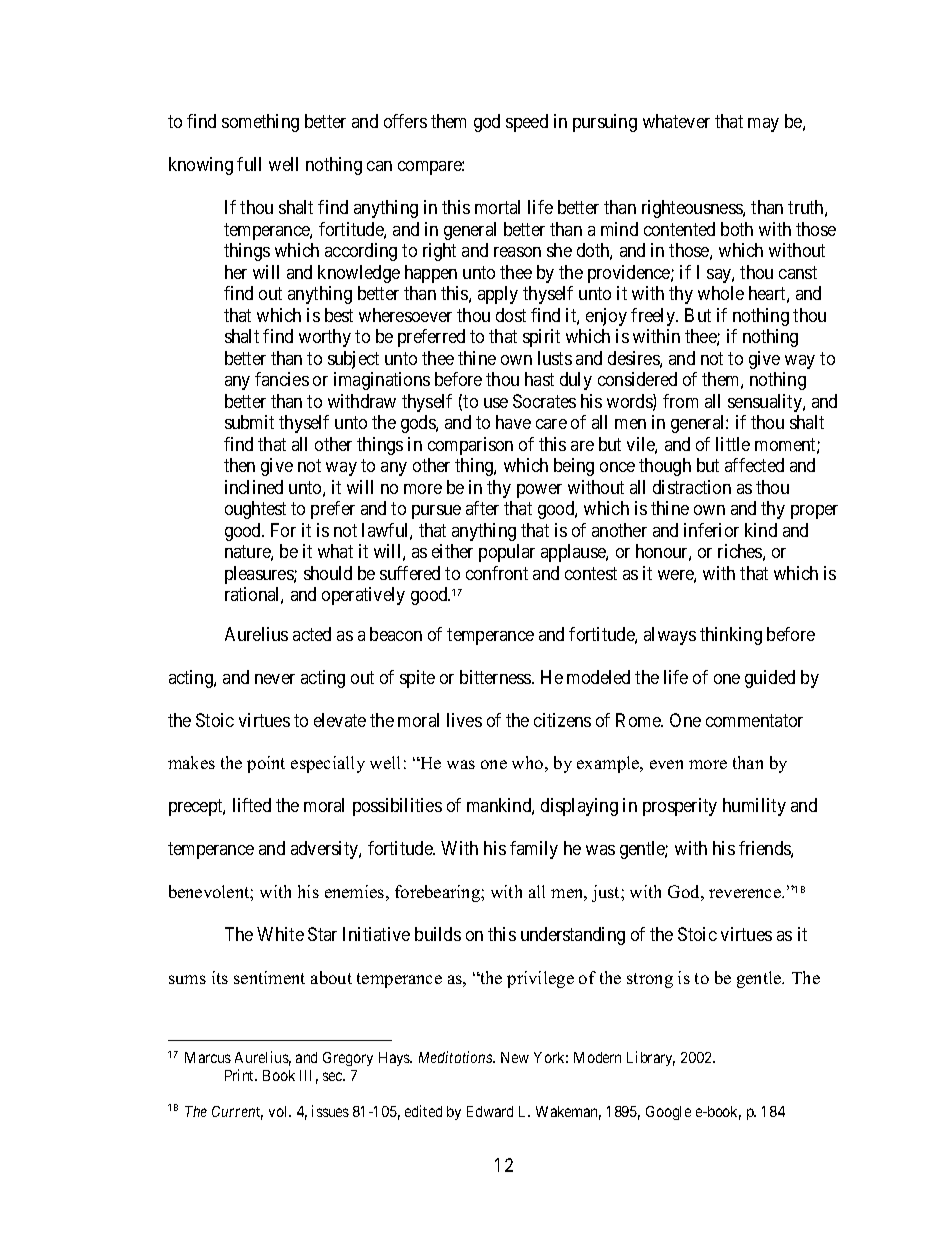 This screenshot has height=1233, width=952. Describe the element at coordinates (754, 807) in the screenshot. I see `humility` at that location.
